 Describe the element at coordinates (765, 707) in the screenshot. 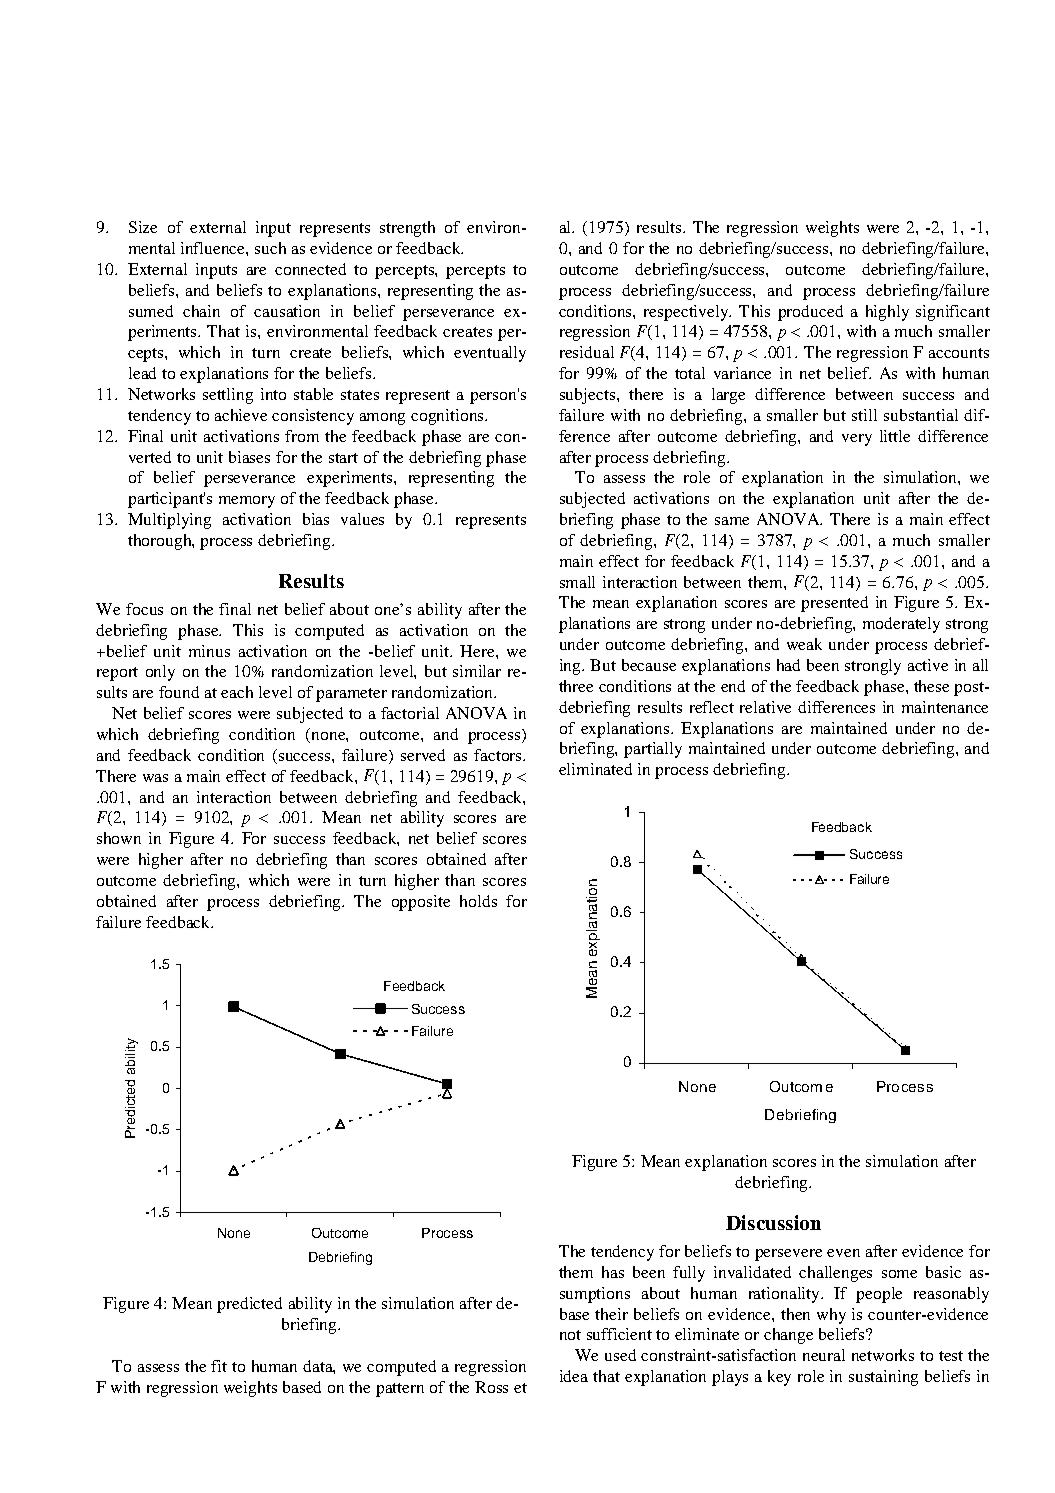

I see `relative` at that location.
